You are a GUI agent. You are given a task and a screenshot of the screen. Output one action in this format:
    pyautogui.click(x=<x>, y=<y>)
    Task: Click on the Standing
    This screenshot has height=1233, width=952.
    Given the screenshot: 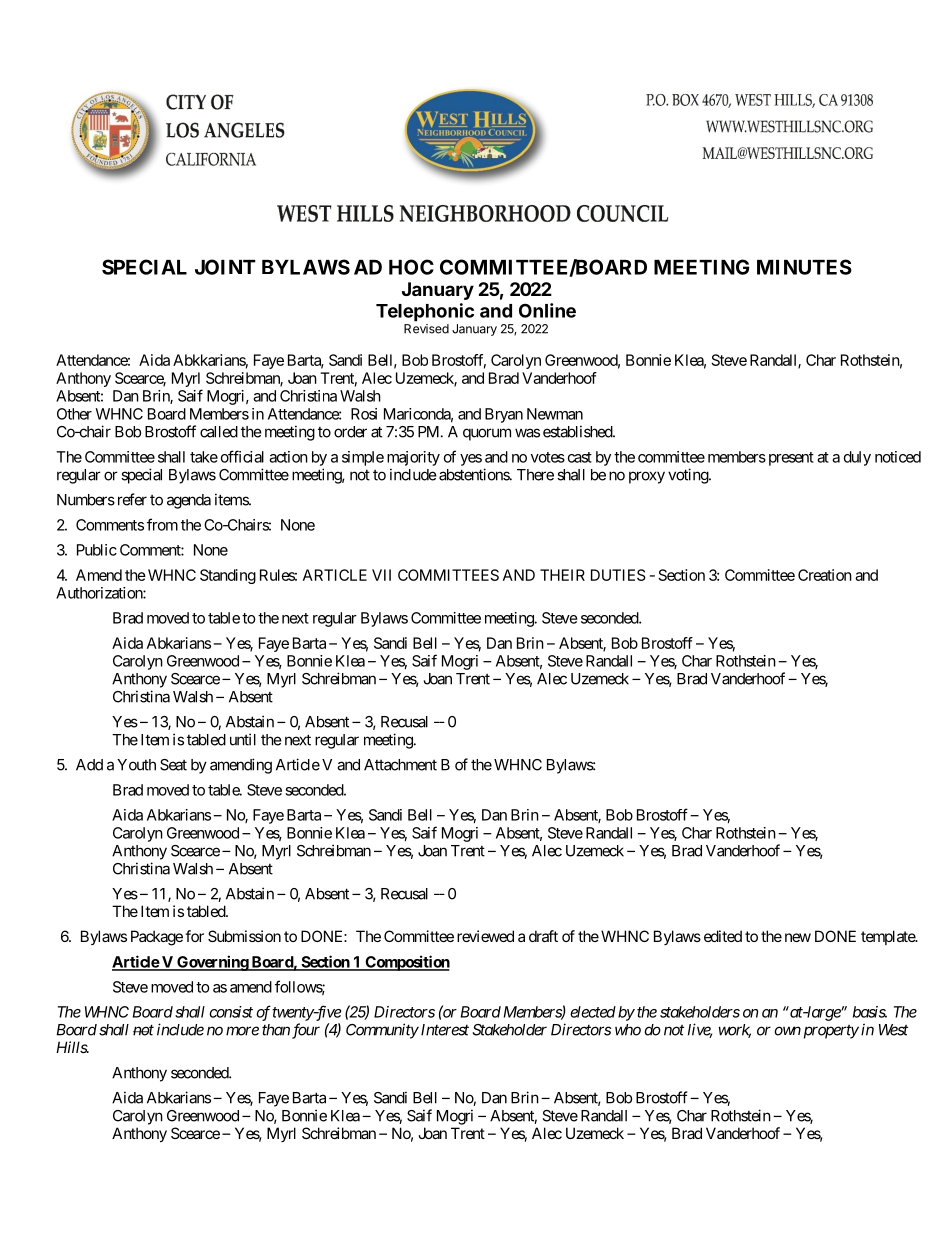 What is the action you would take?
    pyautogui.click(x=228, y=576)
